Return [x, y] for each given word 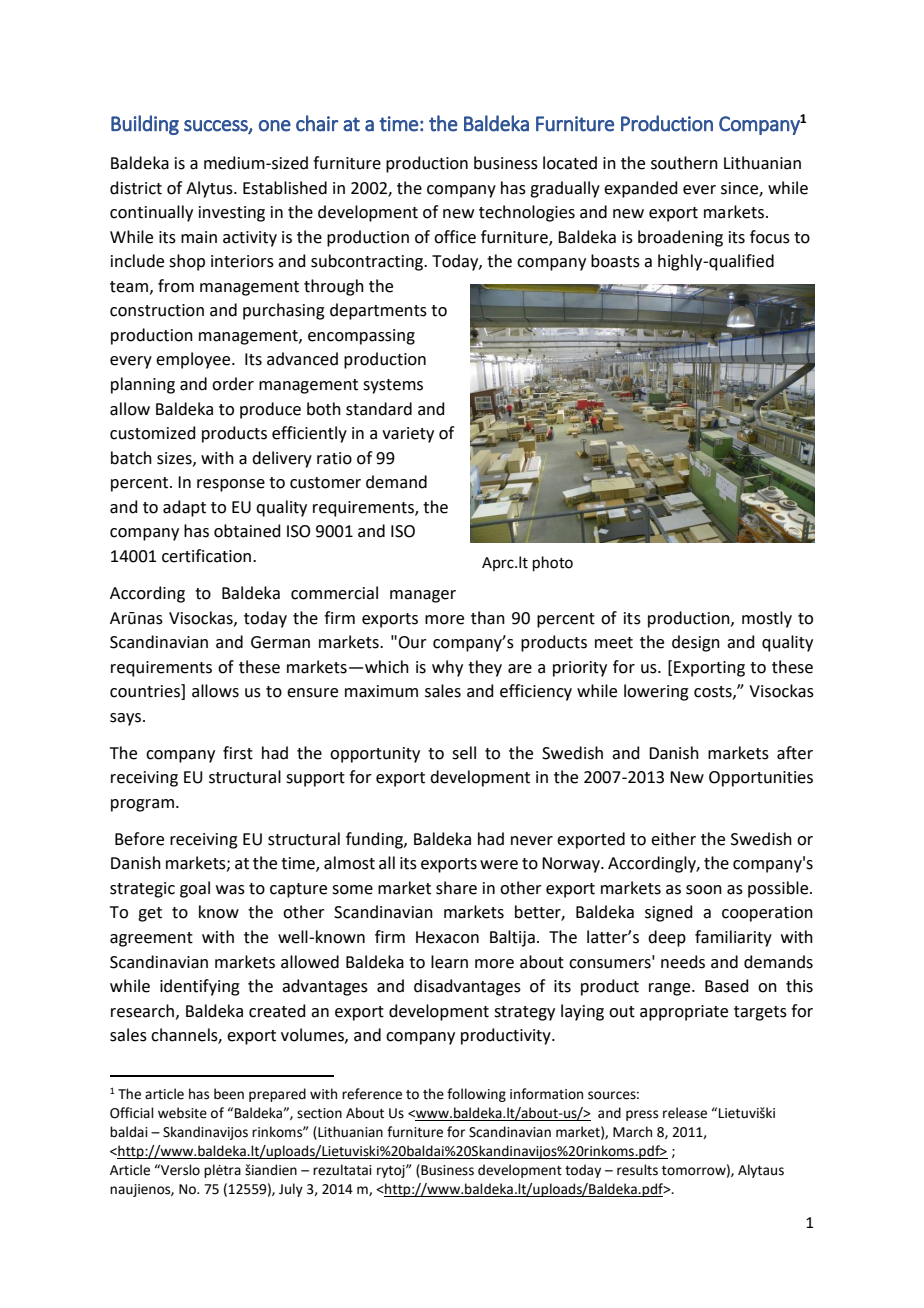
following [476, 1095]
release [685, 1113]
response [231, 485]
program [142, 805]
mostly [767, 619]
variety [408, 435]
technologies [527, 213]
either [673, 839]
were [499, 865]
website [182, 1113]
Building [145, 125]
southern [684, 163]
